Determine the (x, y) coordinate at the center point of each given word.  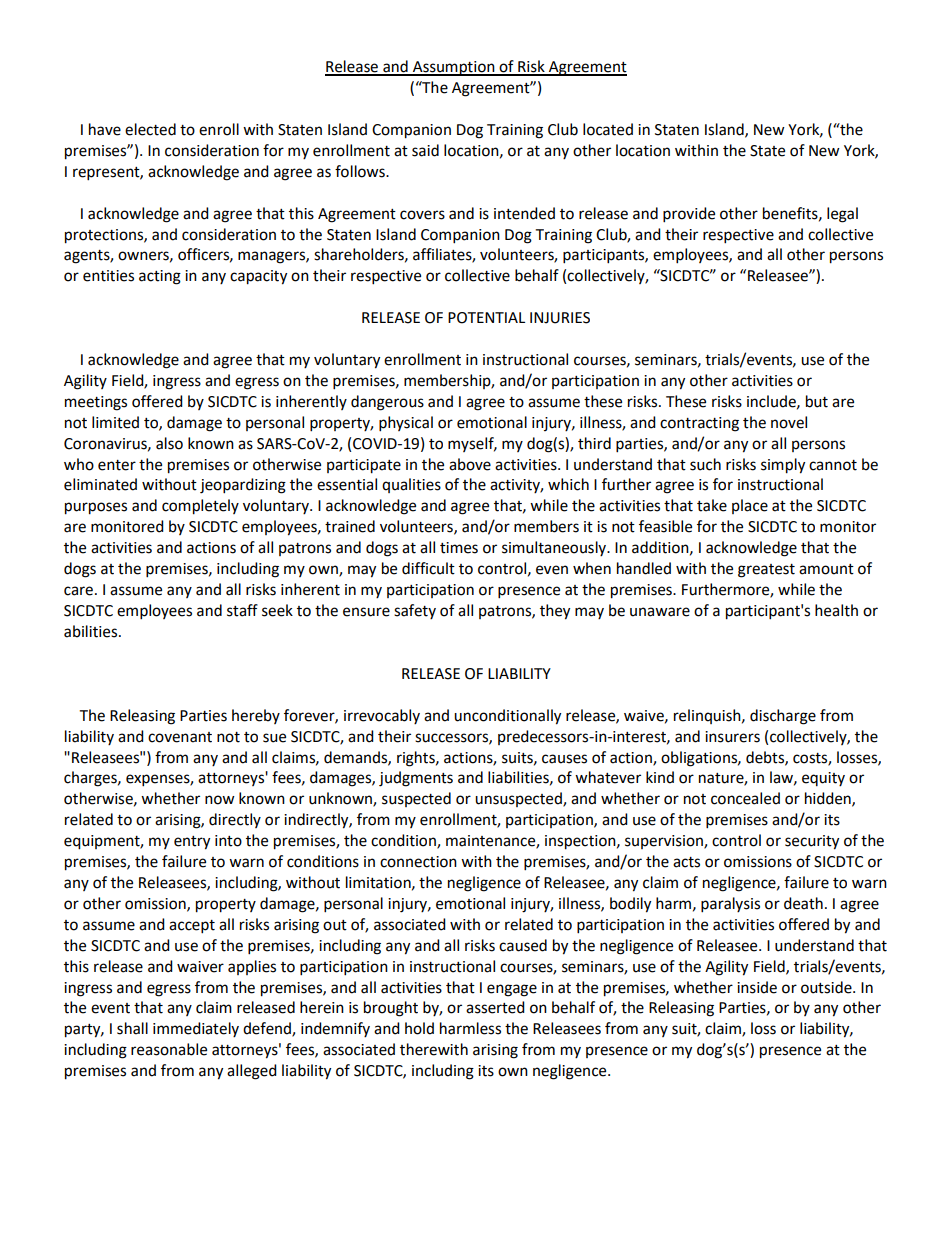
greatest (766, 571)
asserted (495, 1007)
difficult (428, 568)
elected (150, 129)
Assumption (454, 68)
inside (757, 987)
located (608, 129)
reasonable (169, 1049)
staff (242, 610)
